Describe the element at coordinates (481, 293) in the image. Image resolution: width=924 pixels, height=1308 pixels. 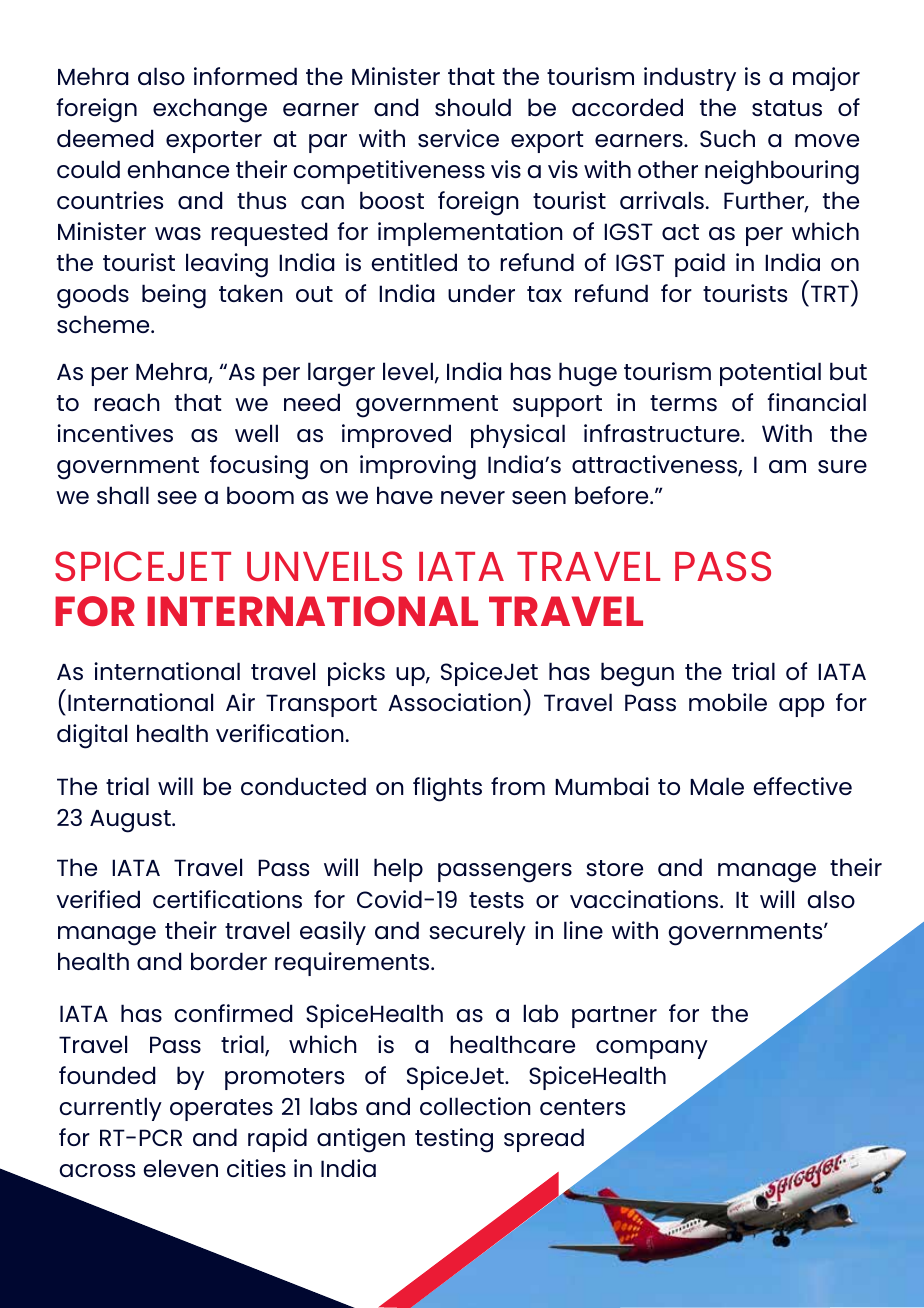
I see `under` at that location.
